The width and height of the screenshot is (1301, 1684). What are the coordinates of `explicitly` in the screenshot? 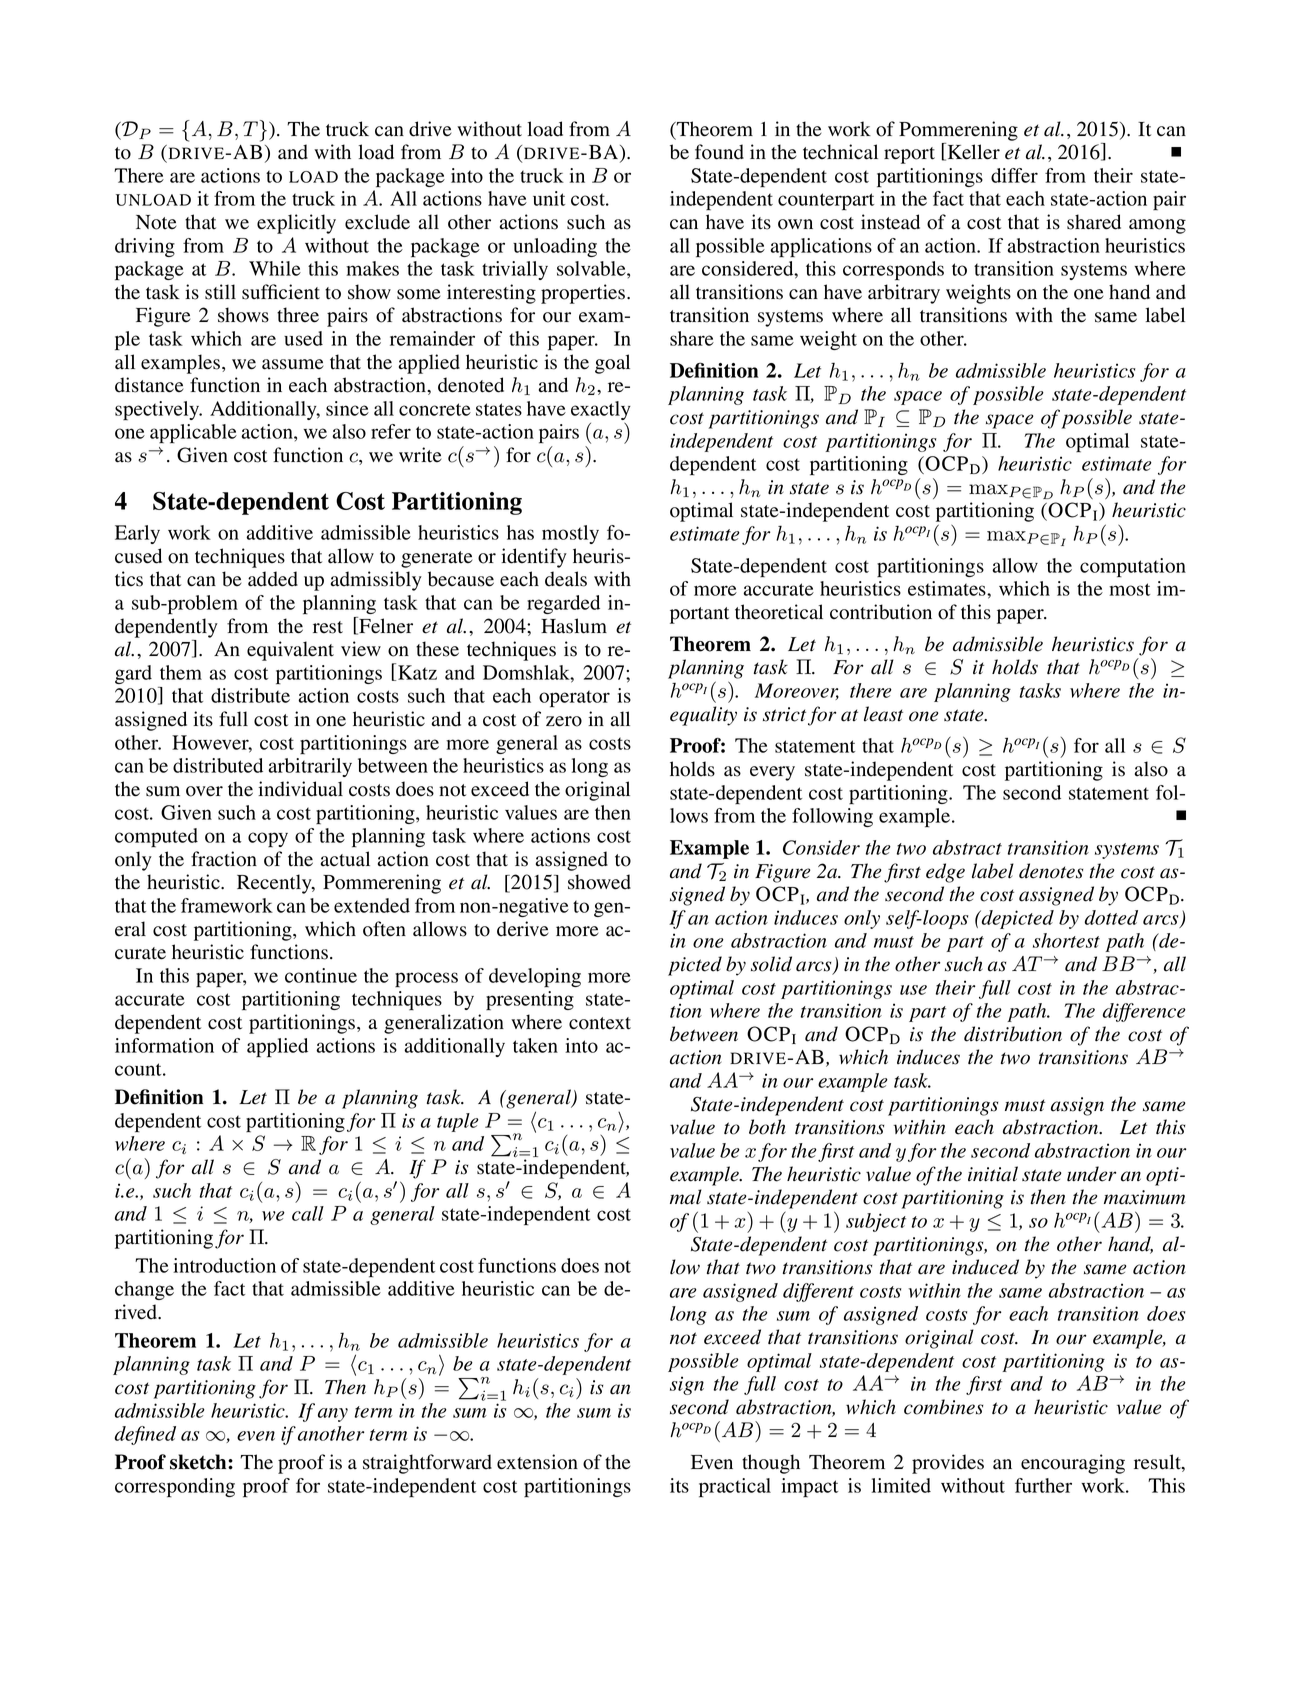 It's located at (296, 224).
